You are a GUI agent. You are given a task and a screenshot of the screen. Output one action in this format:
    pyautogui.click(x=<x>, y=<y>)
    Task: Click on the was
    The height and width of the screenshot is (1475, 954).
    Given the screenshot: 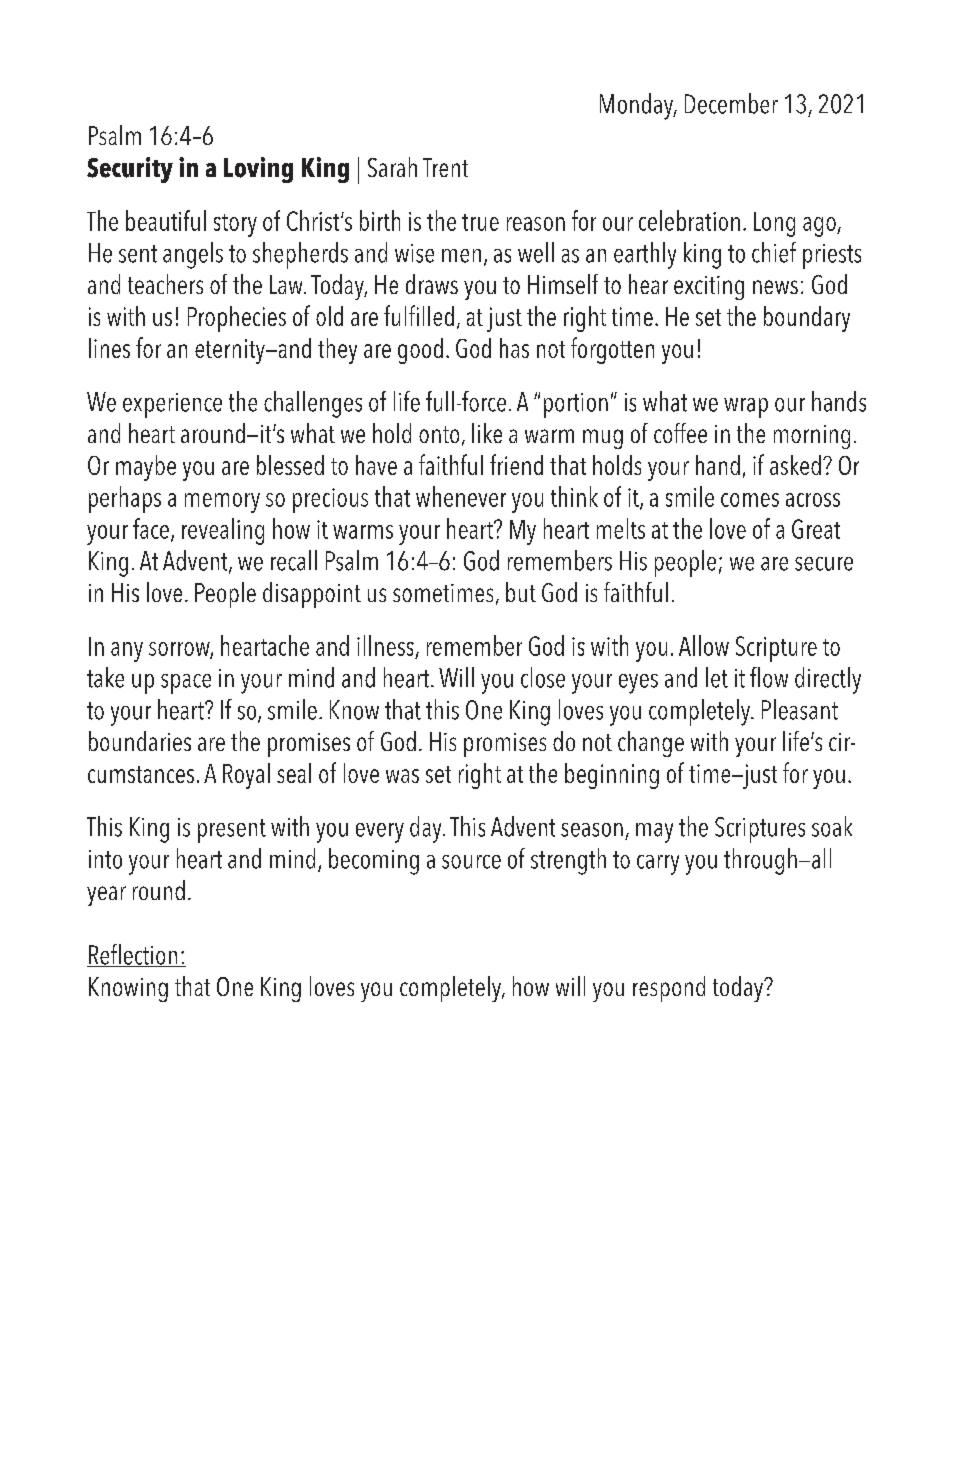 What is the action you would take?
    pyautogui.click(x=402, y=776)
